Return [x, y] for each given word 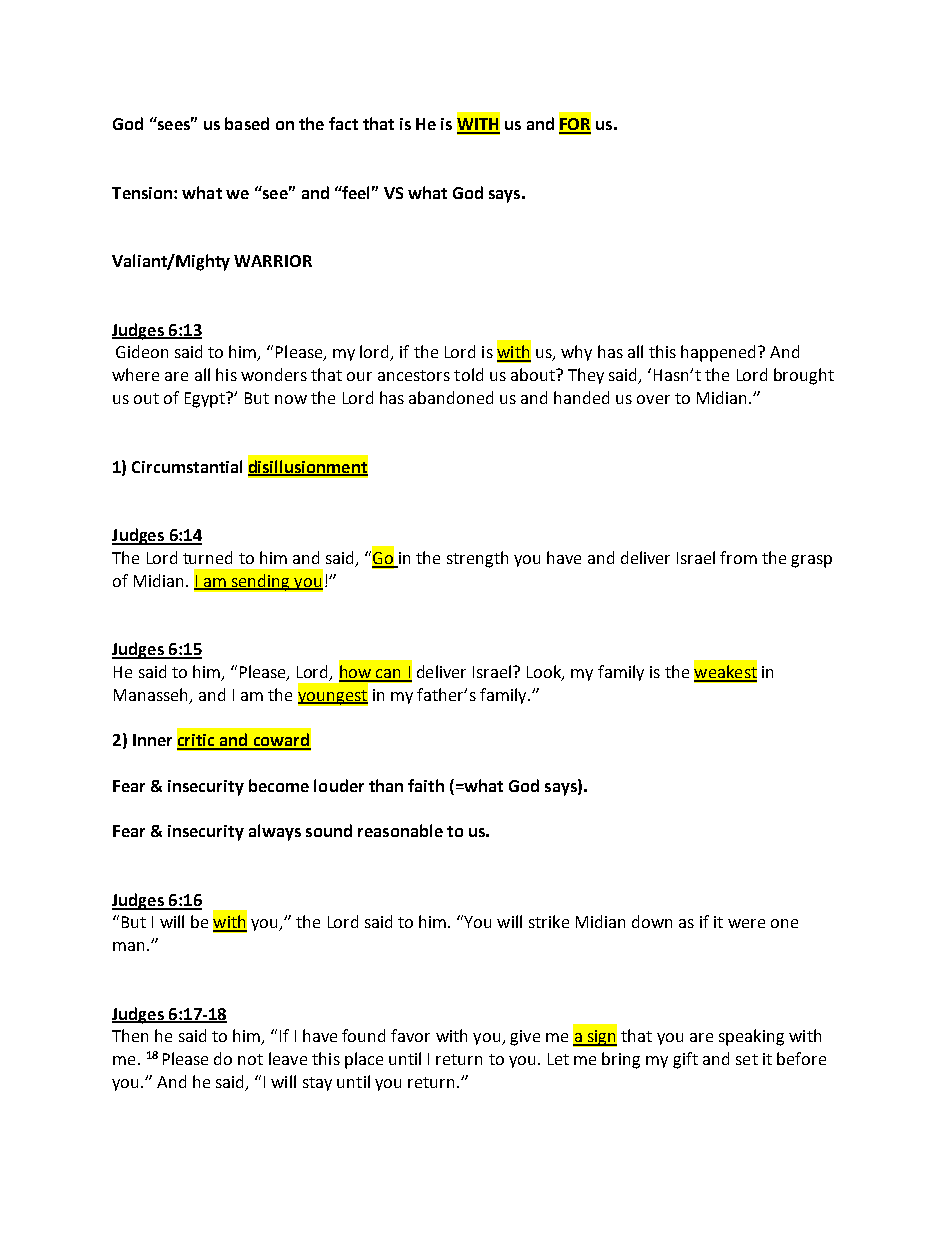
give [525, 1038]
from [738, 557]
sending [260, 582]
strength [477, 559]
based [247, 123]
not [250, 1059]
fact [343, 123]
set [747, 1059]
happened [718, 353]
